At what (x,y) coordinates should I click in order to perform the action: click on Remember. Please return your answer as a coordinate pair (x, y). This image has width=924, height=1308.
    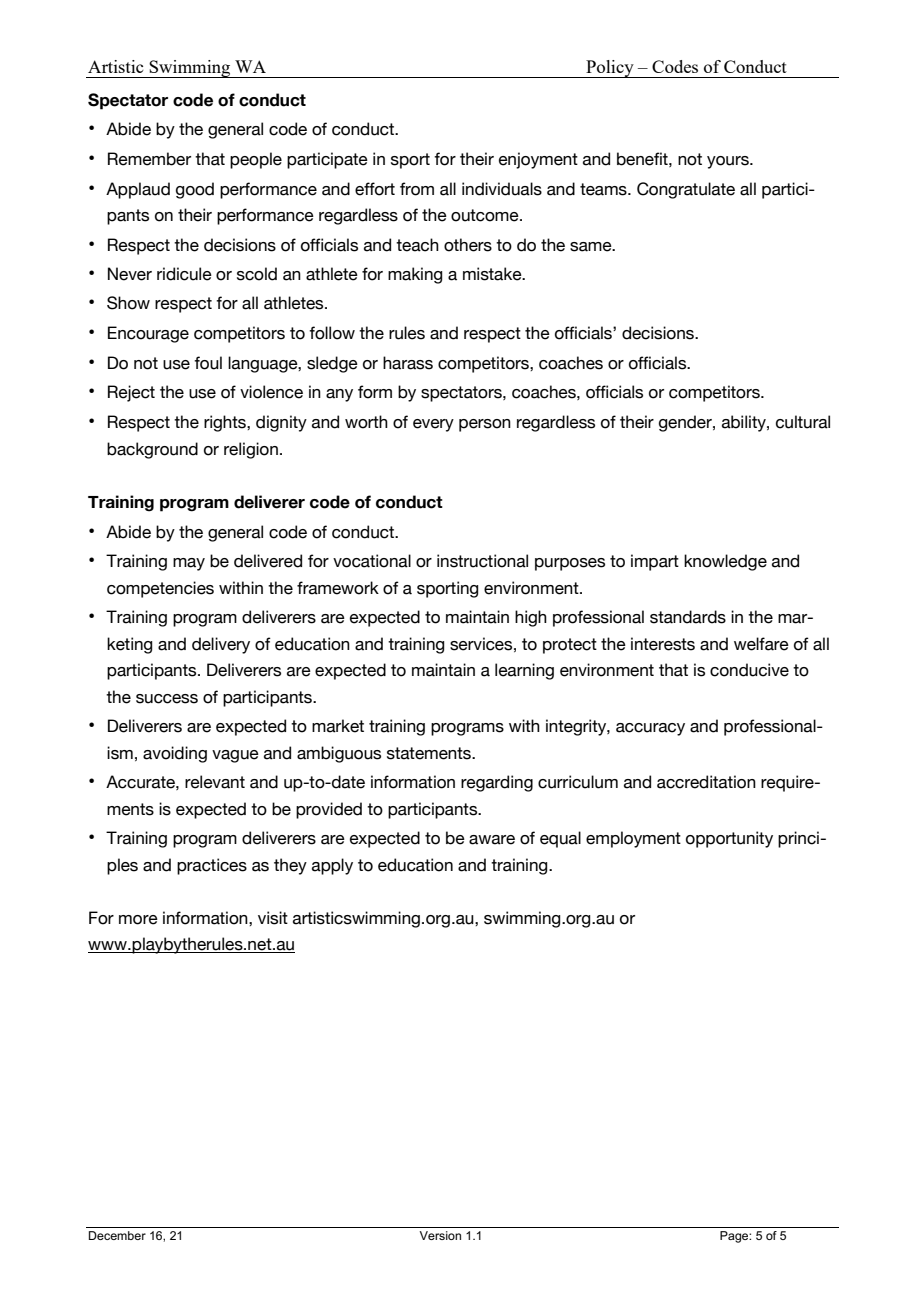
    Looking at the image, I should click on (149, 159).
